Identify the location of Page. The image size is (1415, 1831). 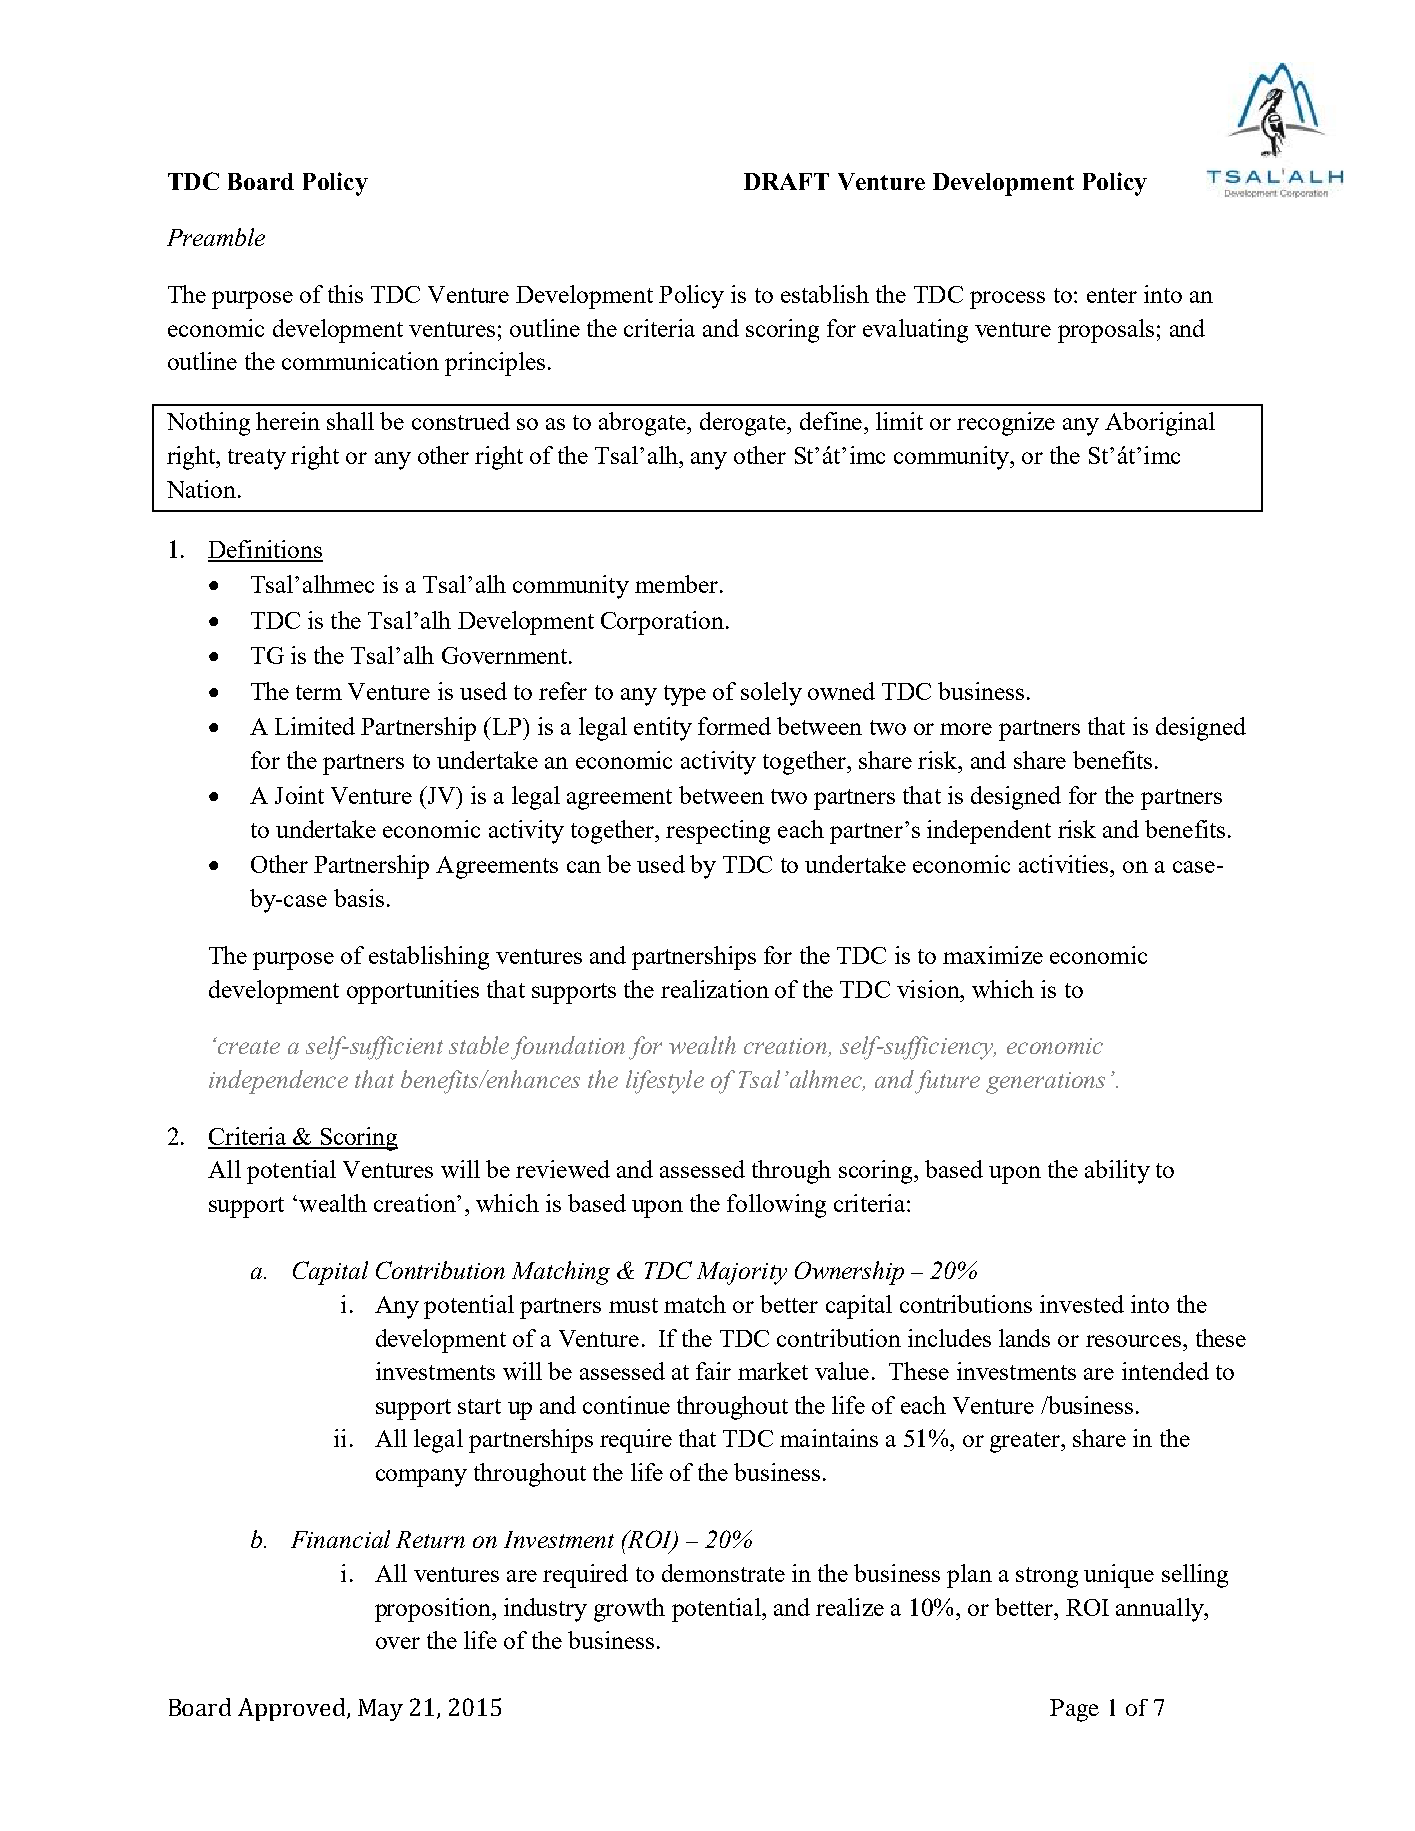
(1074, 1710).
